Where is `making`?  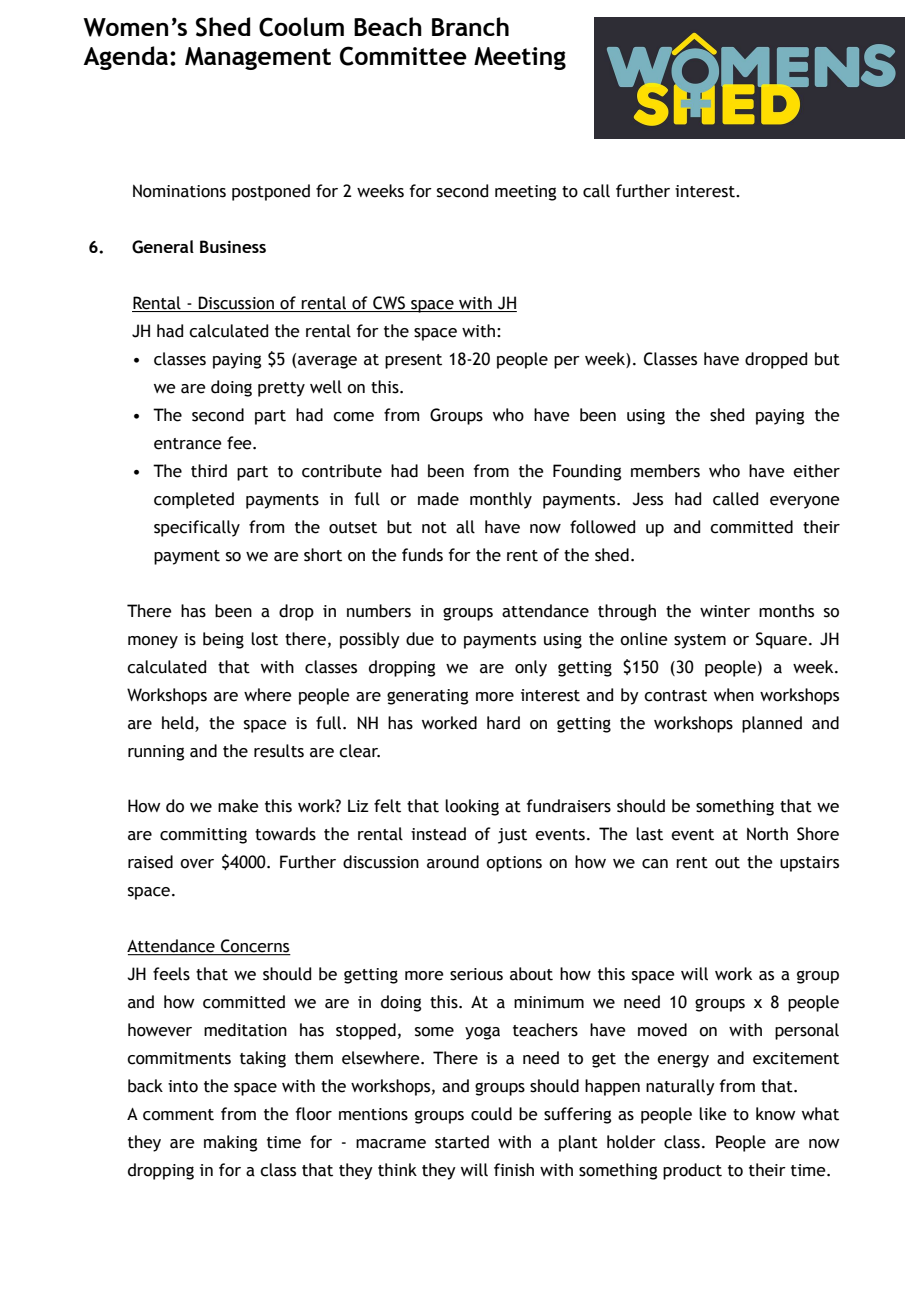 making is located at coordinates (230, 1143).
